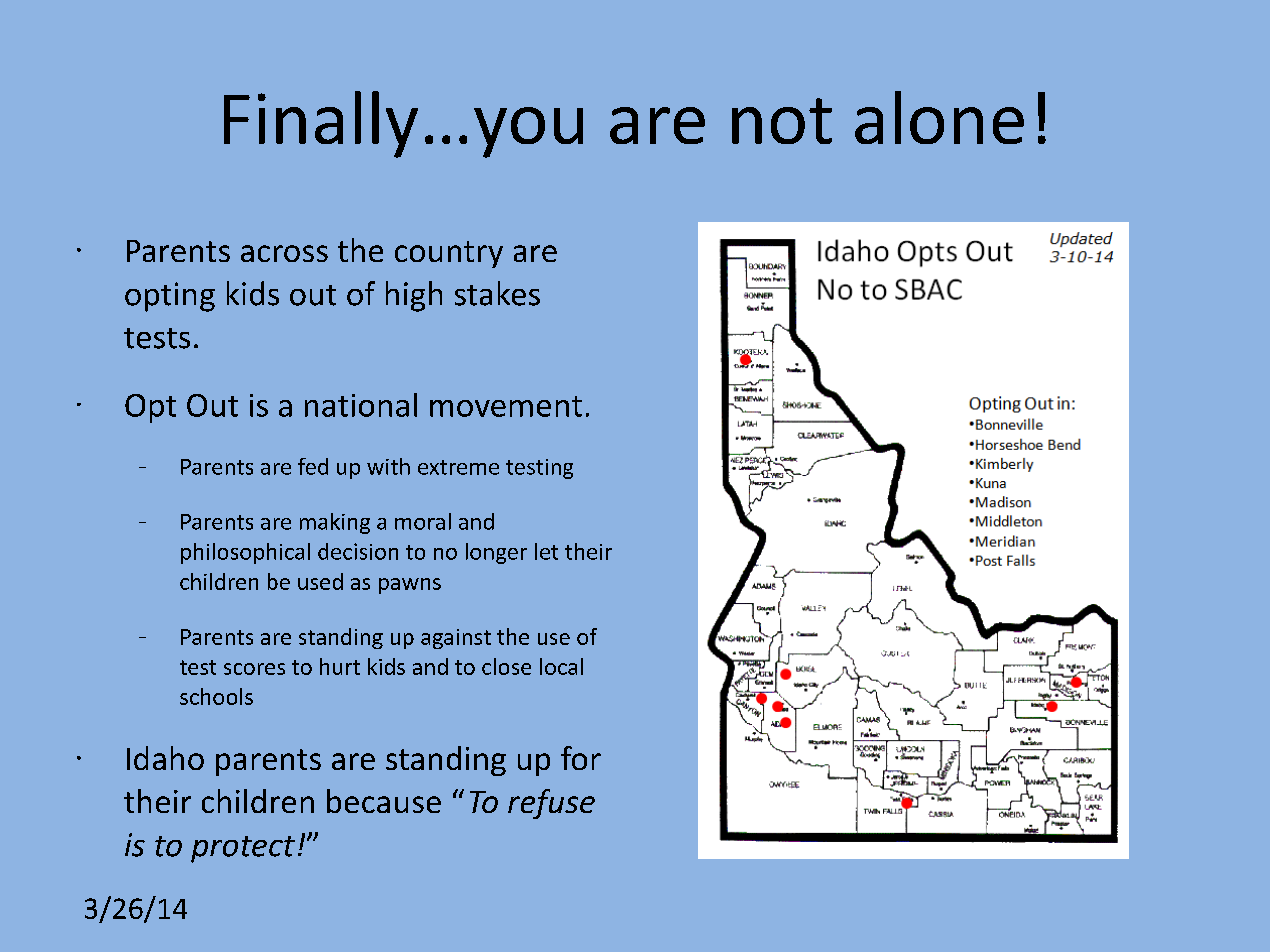  Describe the element at coordinates (458, 467) in the page. I see `extreme` at that location.
